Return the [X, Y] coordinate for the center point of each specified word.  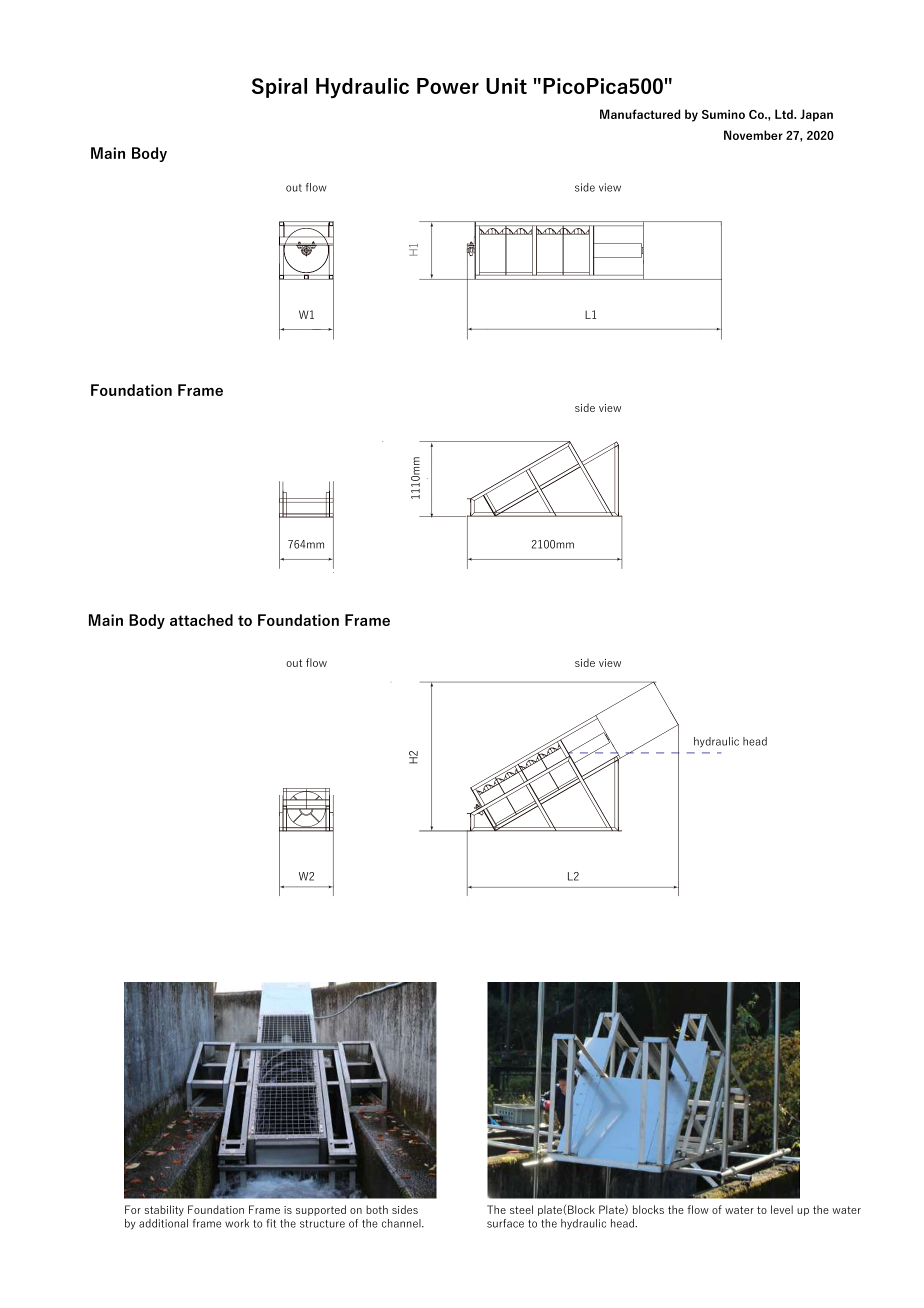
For [133, 1209]
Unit [506, 86]
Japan [816, 115]
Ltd [785, 114]
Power [448, 86]
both [377, 1209]
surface [505, 1223]
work [237, 1223]
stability [164, 1210]
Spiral [279, 88]
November [753, 135]
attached [201, 620]
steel [521, 1209]
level [782, 1209]
